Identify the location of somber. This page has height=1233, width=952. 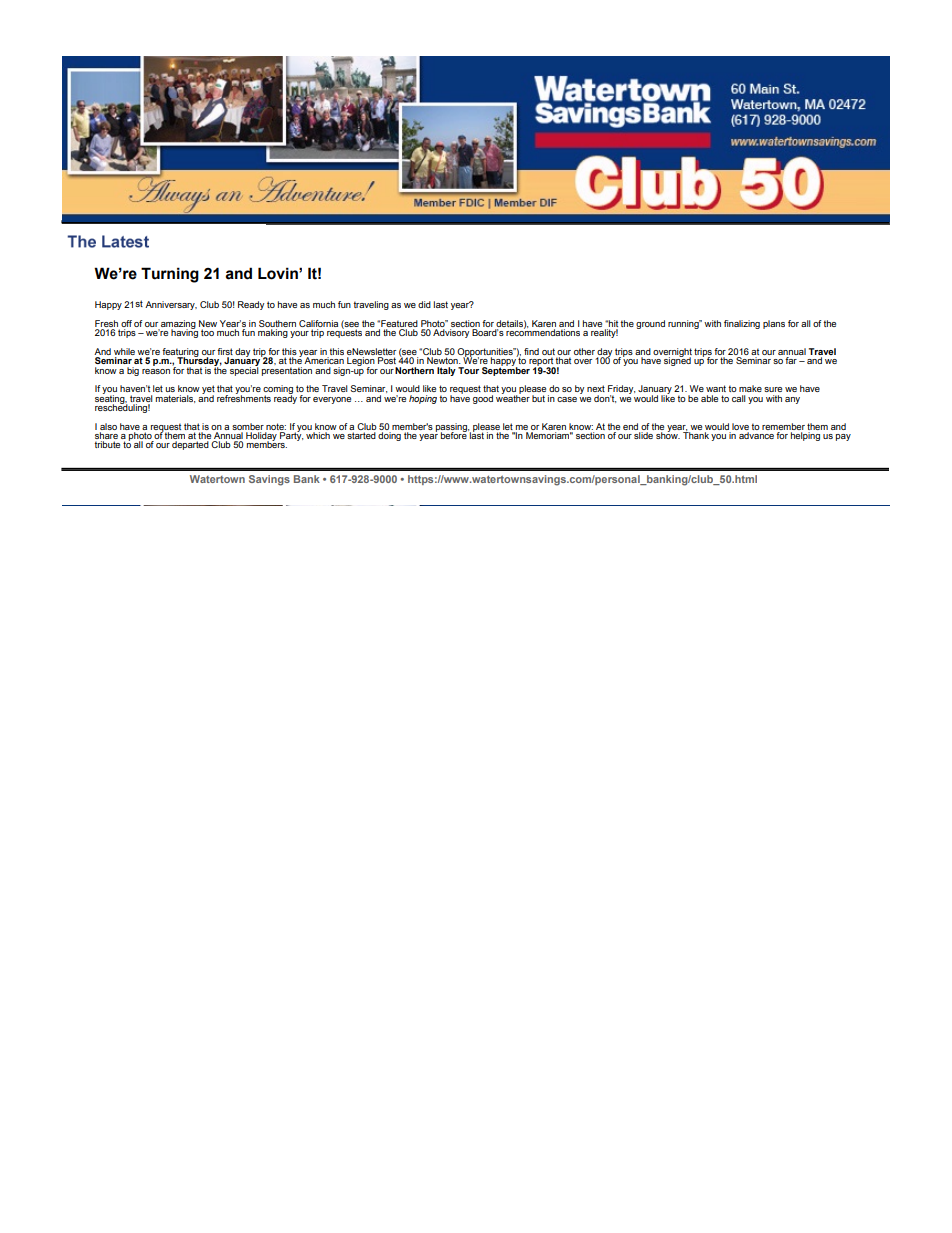
(248, 426).
